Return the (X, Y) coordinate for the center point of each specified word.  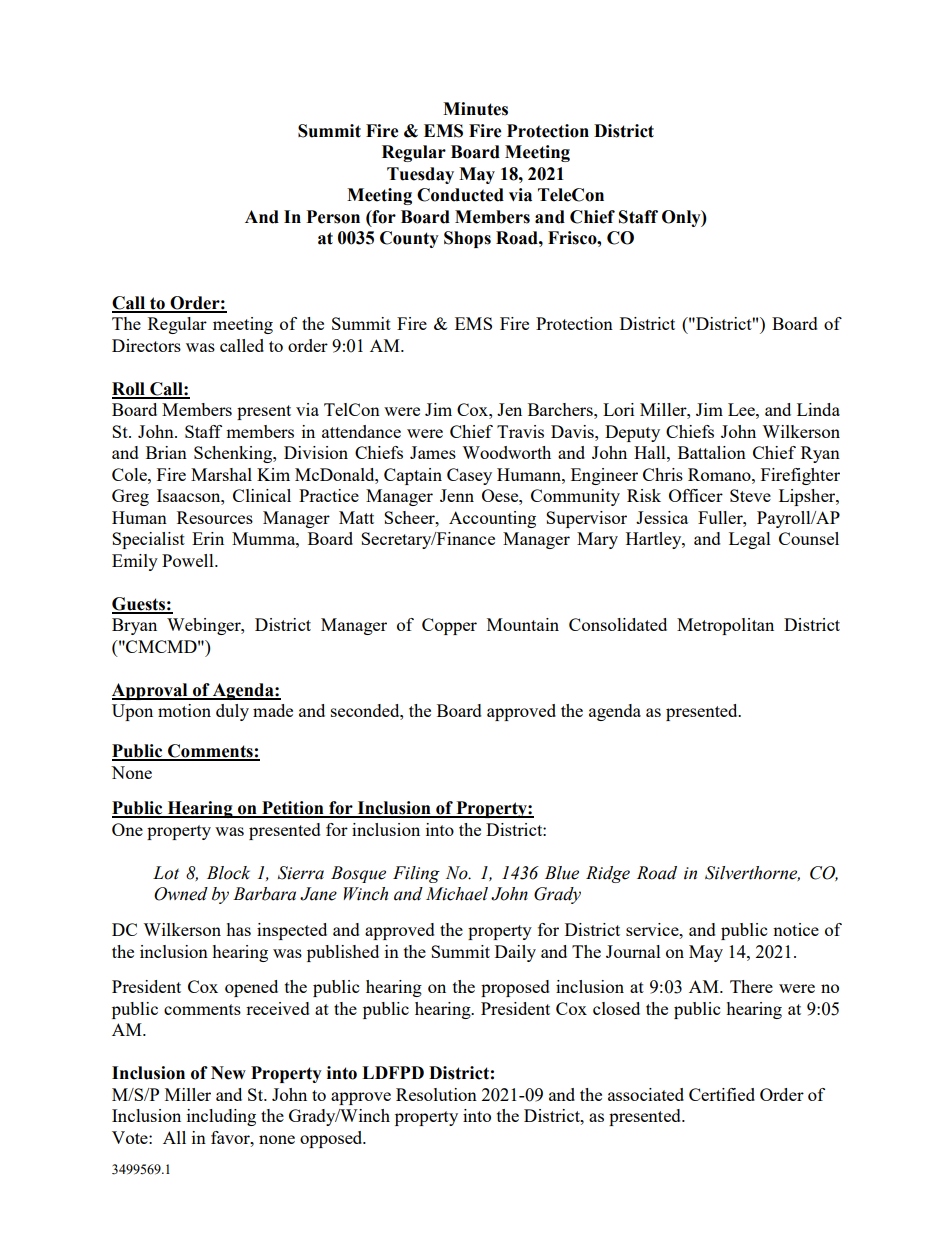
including (221, 1117)
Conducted (460, 195)
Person (333, 217)
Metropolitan (725, 626)
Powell (189, 560)
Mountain (523, 624)
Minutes (475, 109)
